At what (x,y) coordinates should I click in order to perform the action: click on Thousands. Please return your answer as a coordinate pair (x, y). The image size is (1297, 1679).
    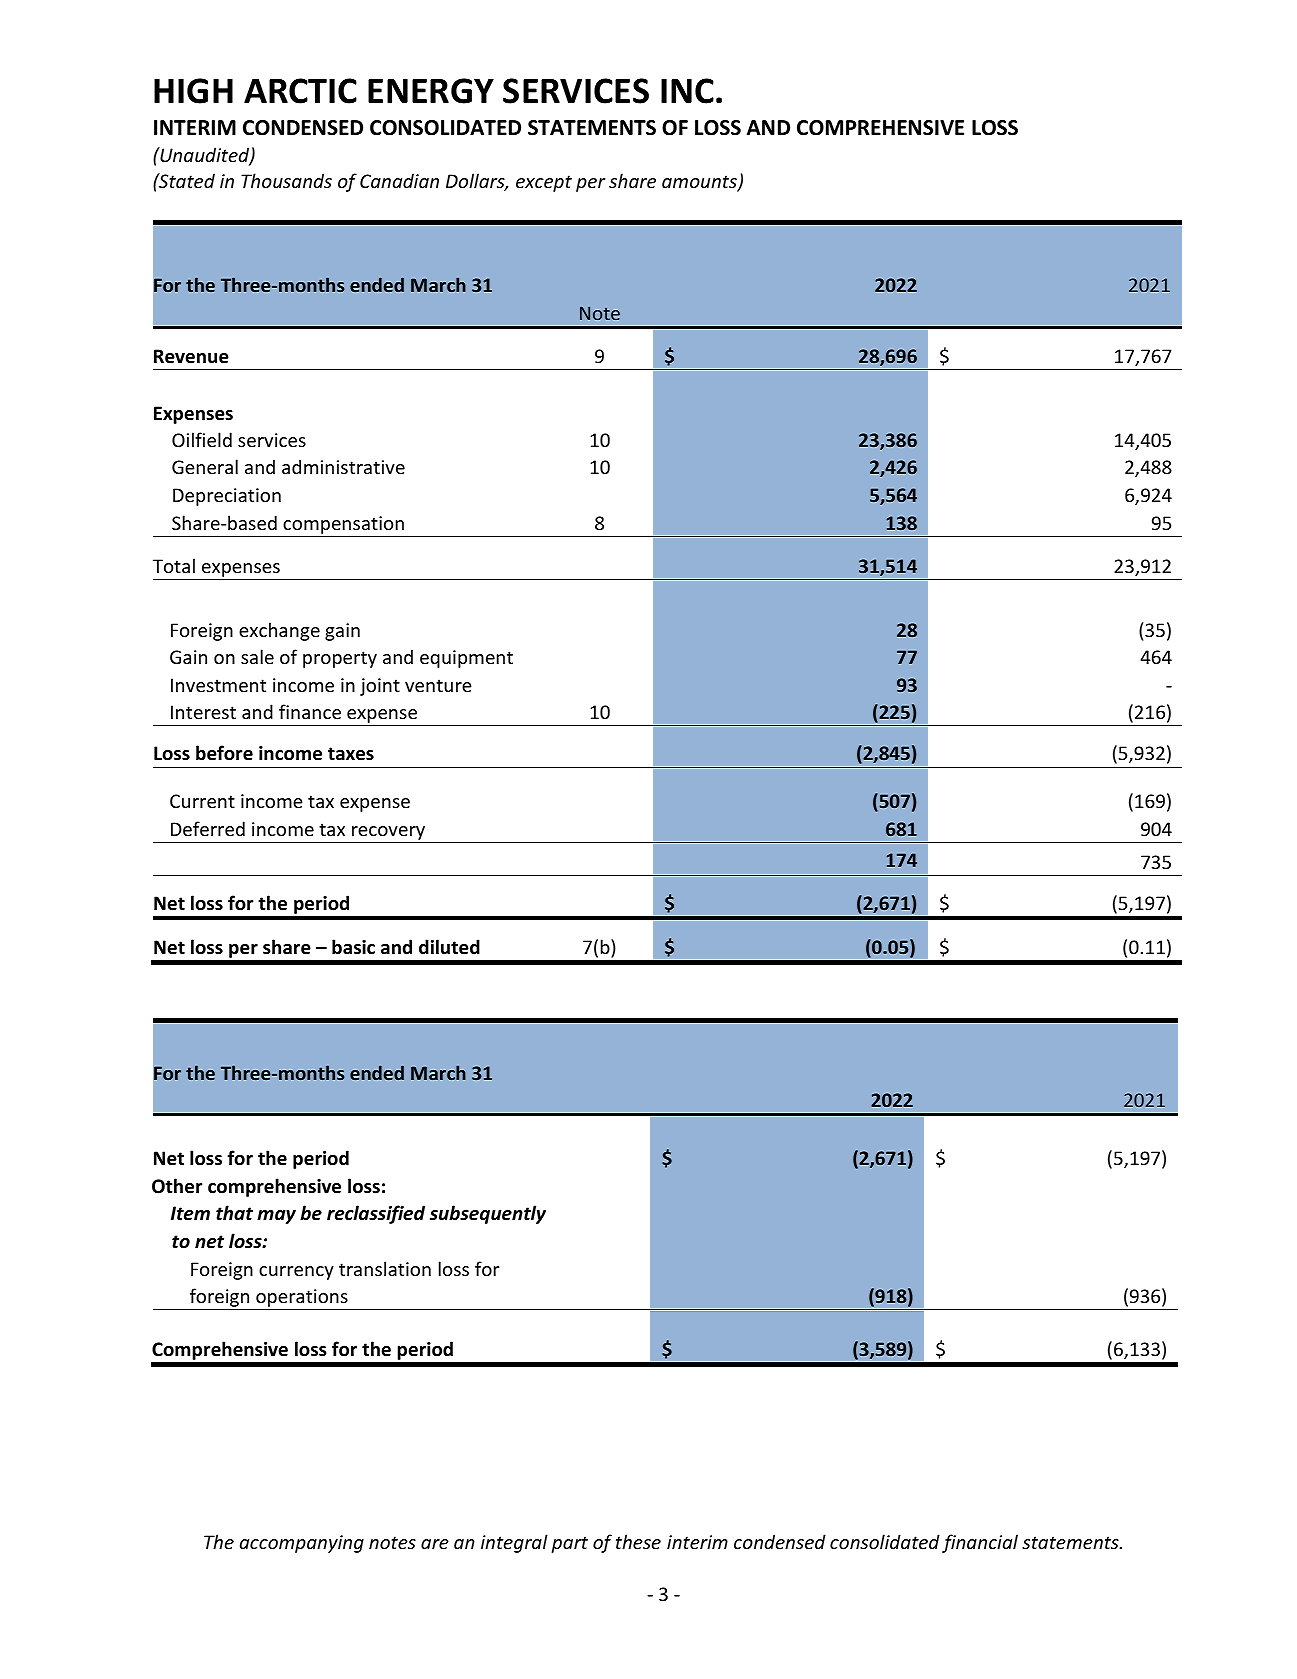
    Looking at the image, I should click on (286, 180).
